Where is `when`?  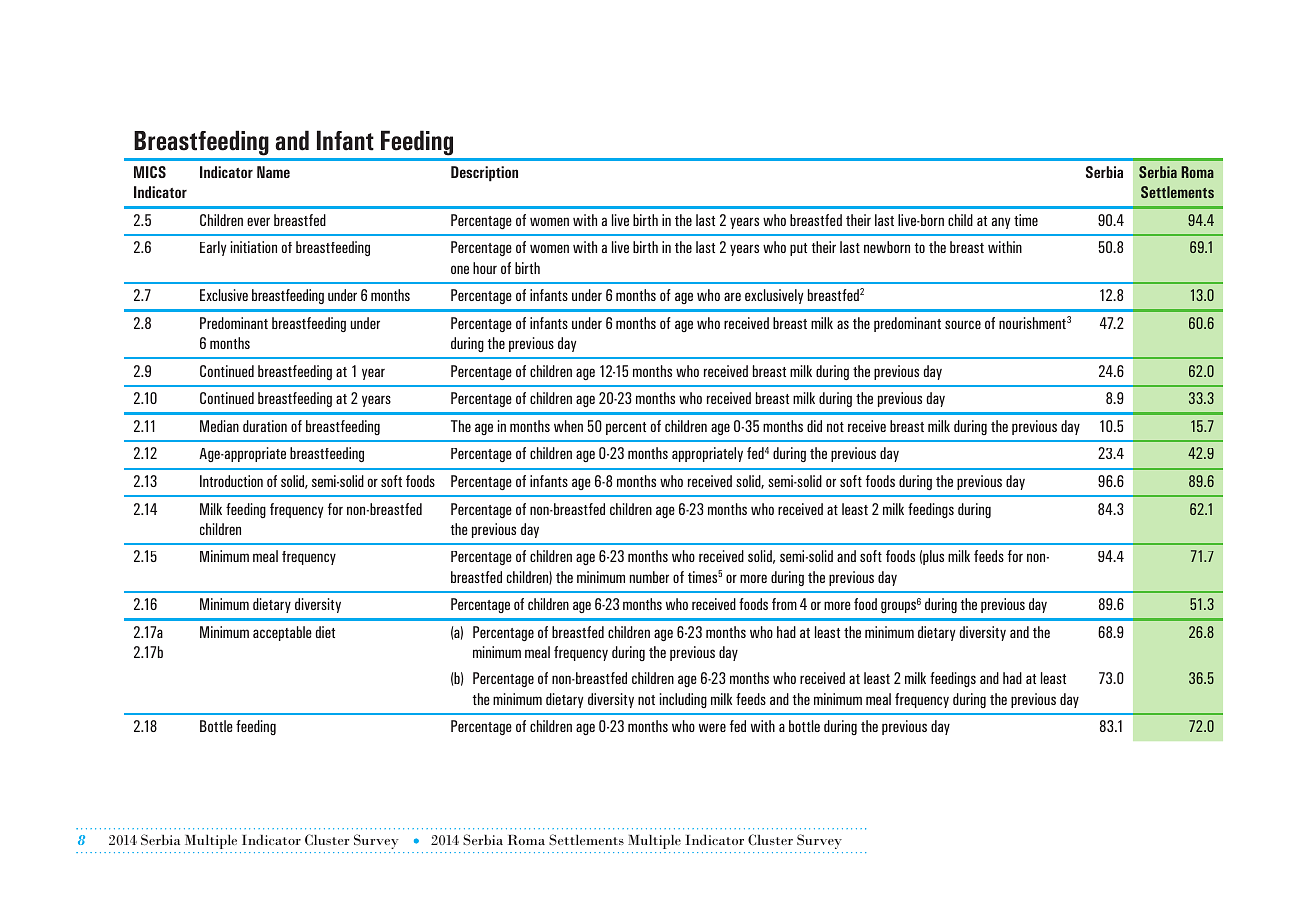
when is located at coordinates (568, 426).
